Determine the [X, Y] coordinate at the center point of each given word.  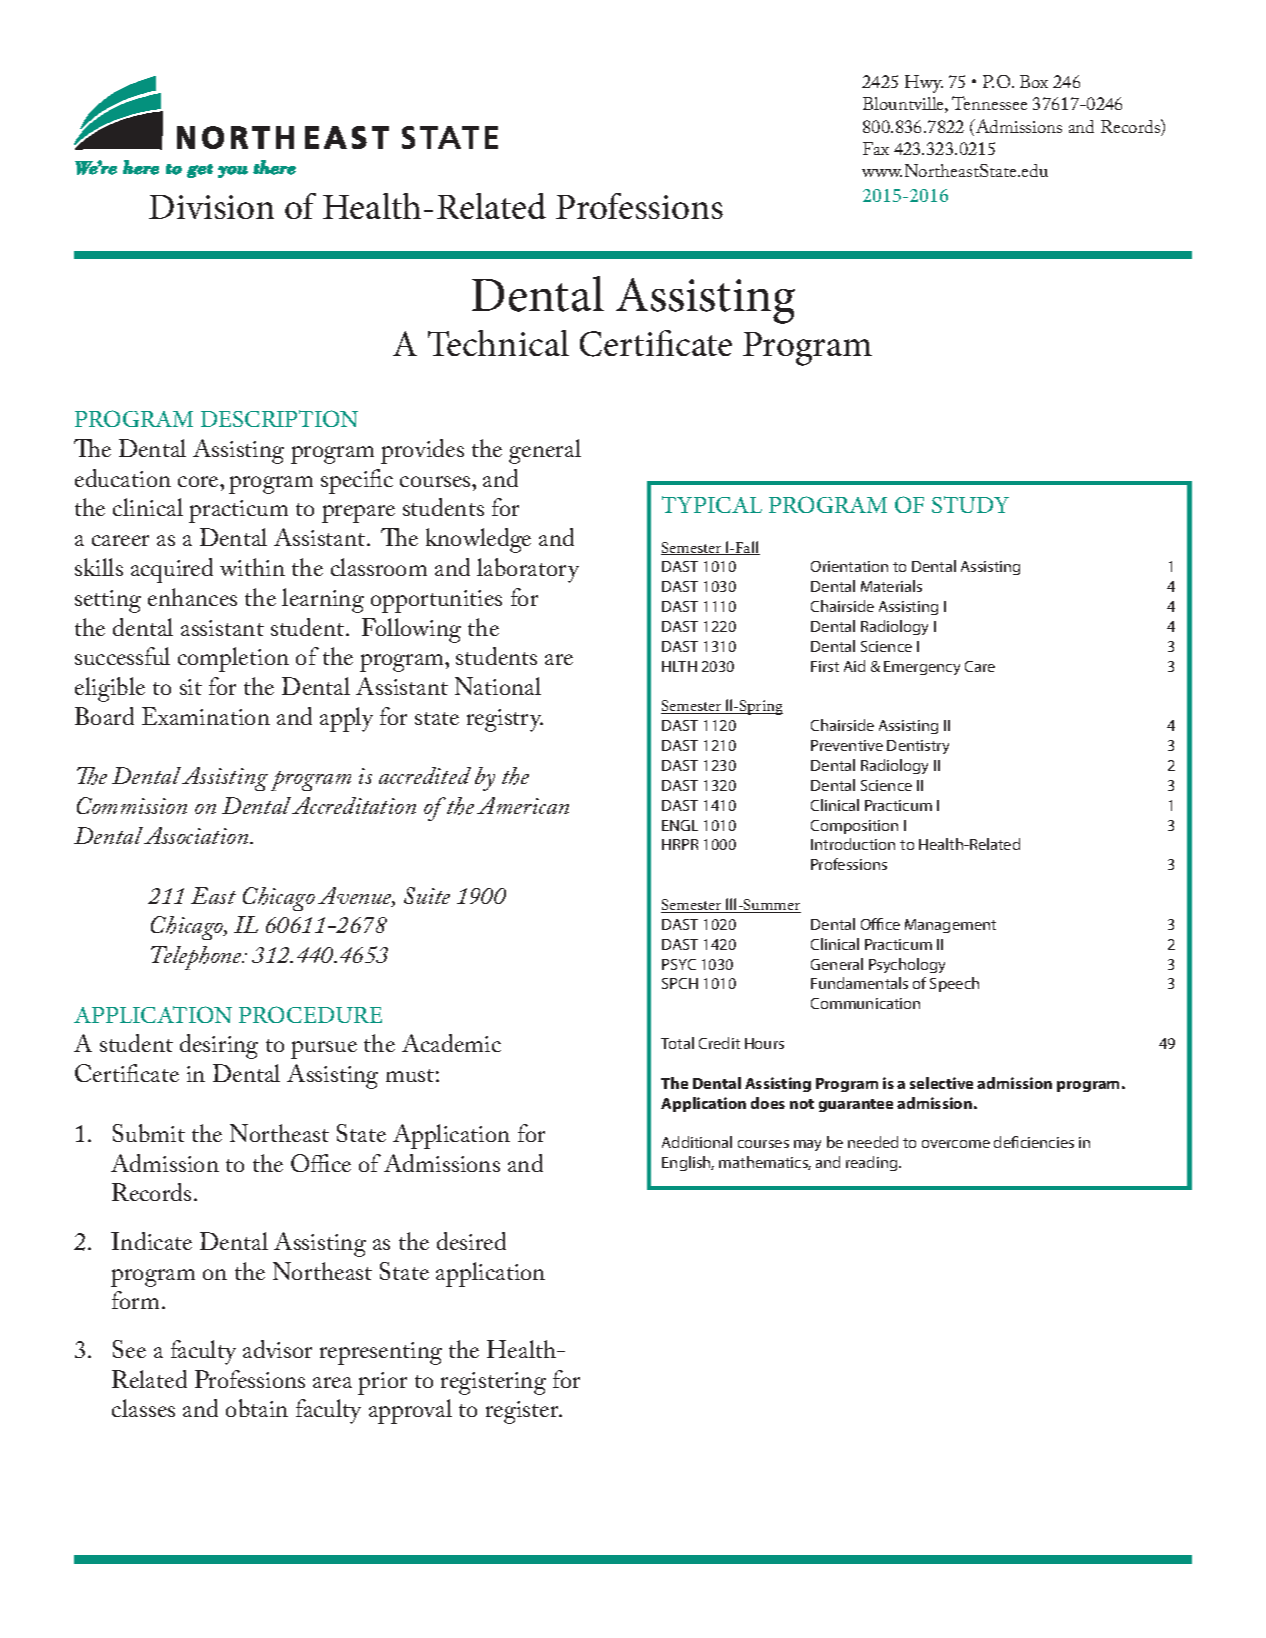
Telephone [197, 958]
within [252, 567]
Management [950, 926]
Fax [876, 148]
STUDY [970, 504]
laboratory [528, 570]
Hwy [924, 84]
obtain [257, 1408]
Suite [427, 895]
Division [211, 207]
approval [410, 1411]
